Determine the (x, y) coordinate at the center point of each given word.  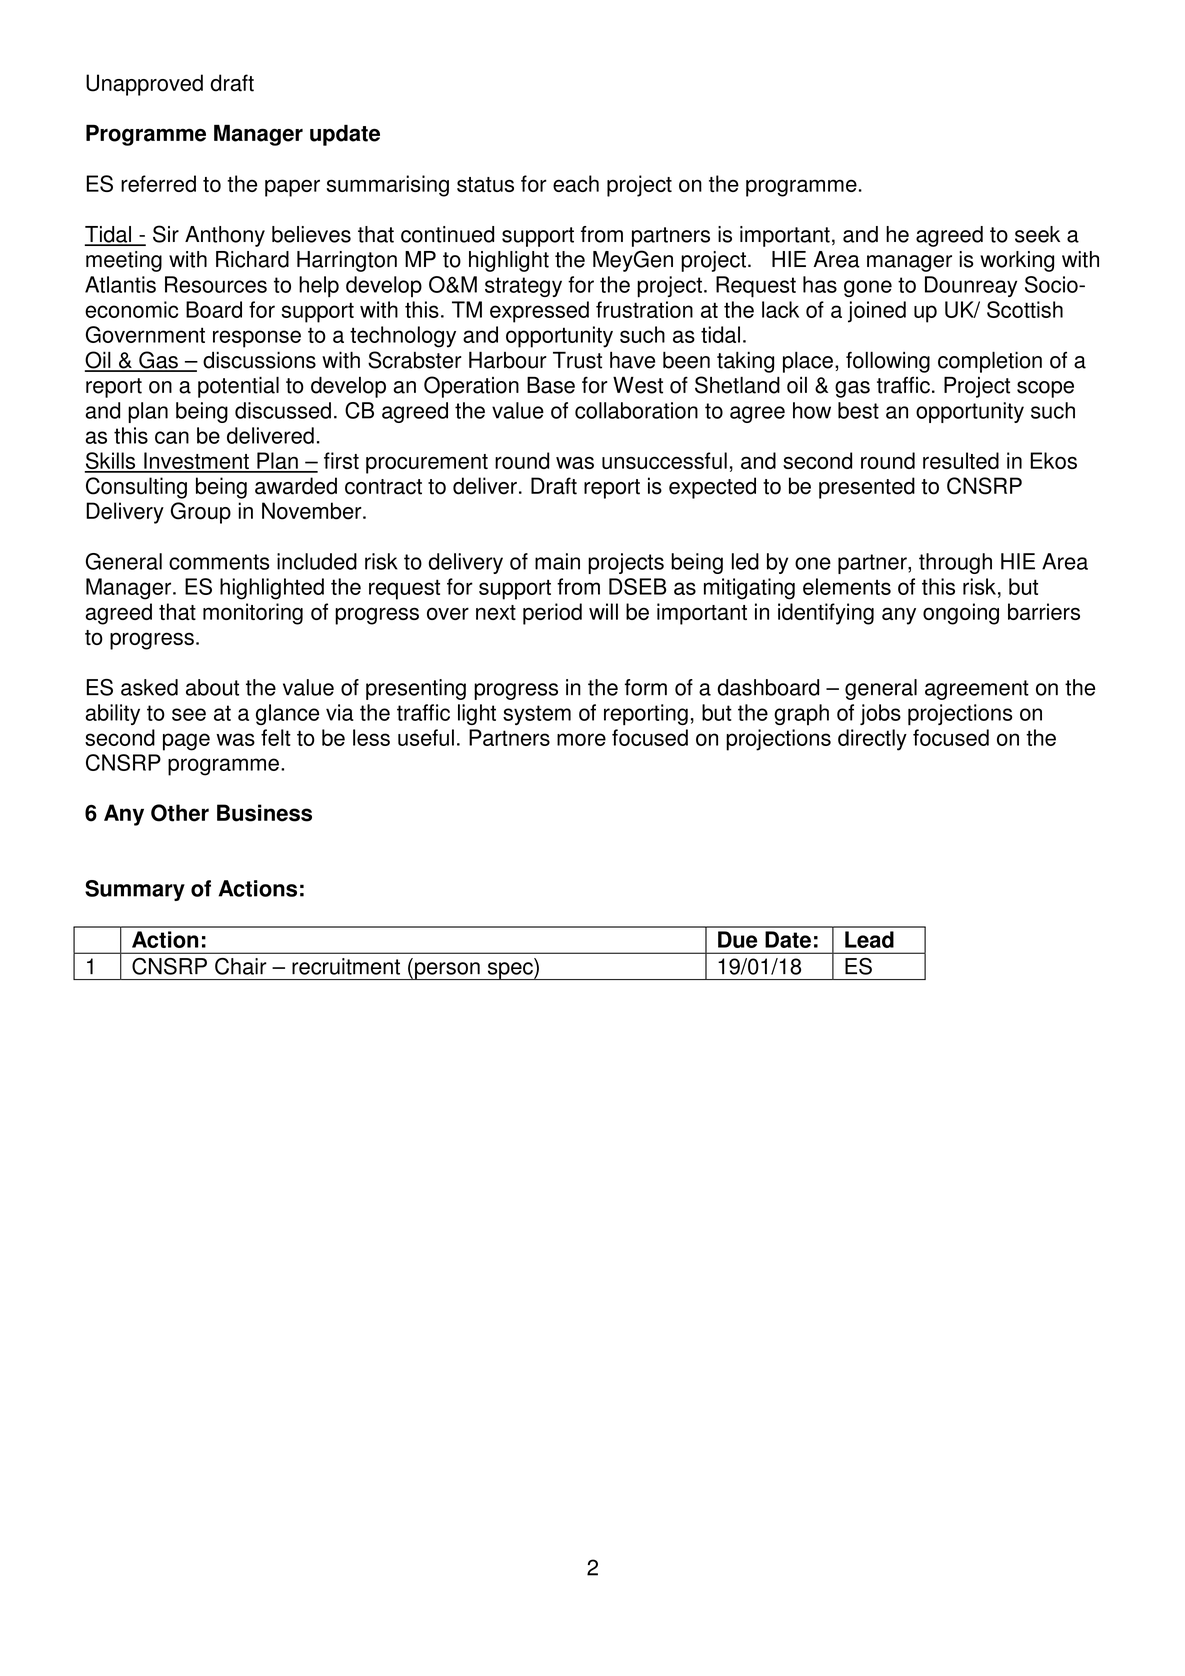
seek (1037, 234)
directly (872, 740)
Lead (869, 939)
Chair (241, 966)
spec (510, 971)
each (576, 183)
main (557, 561)
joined (877, 312)
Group (201, 513)
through (955, 563)
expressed (539, 312)
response (257, 339)
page (186, 742)
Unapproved (144, 85)
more (581, 739)
